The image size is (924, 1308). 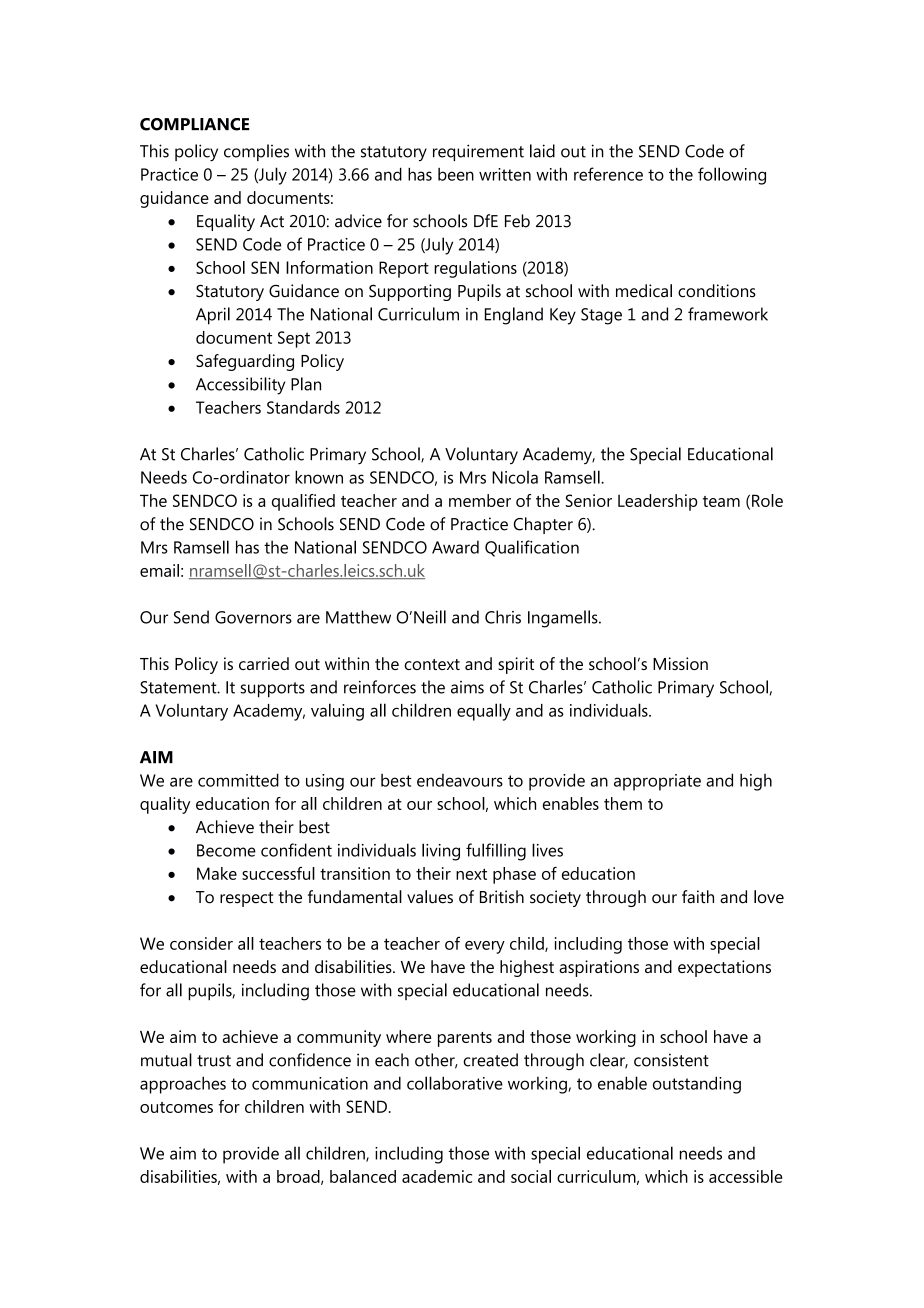 What do you see at coordinates (437, 1176) in the screenshot?
I see `academic` at bounding box center [437, 1176].
